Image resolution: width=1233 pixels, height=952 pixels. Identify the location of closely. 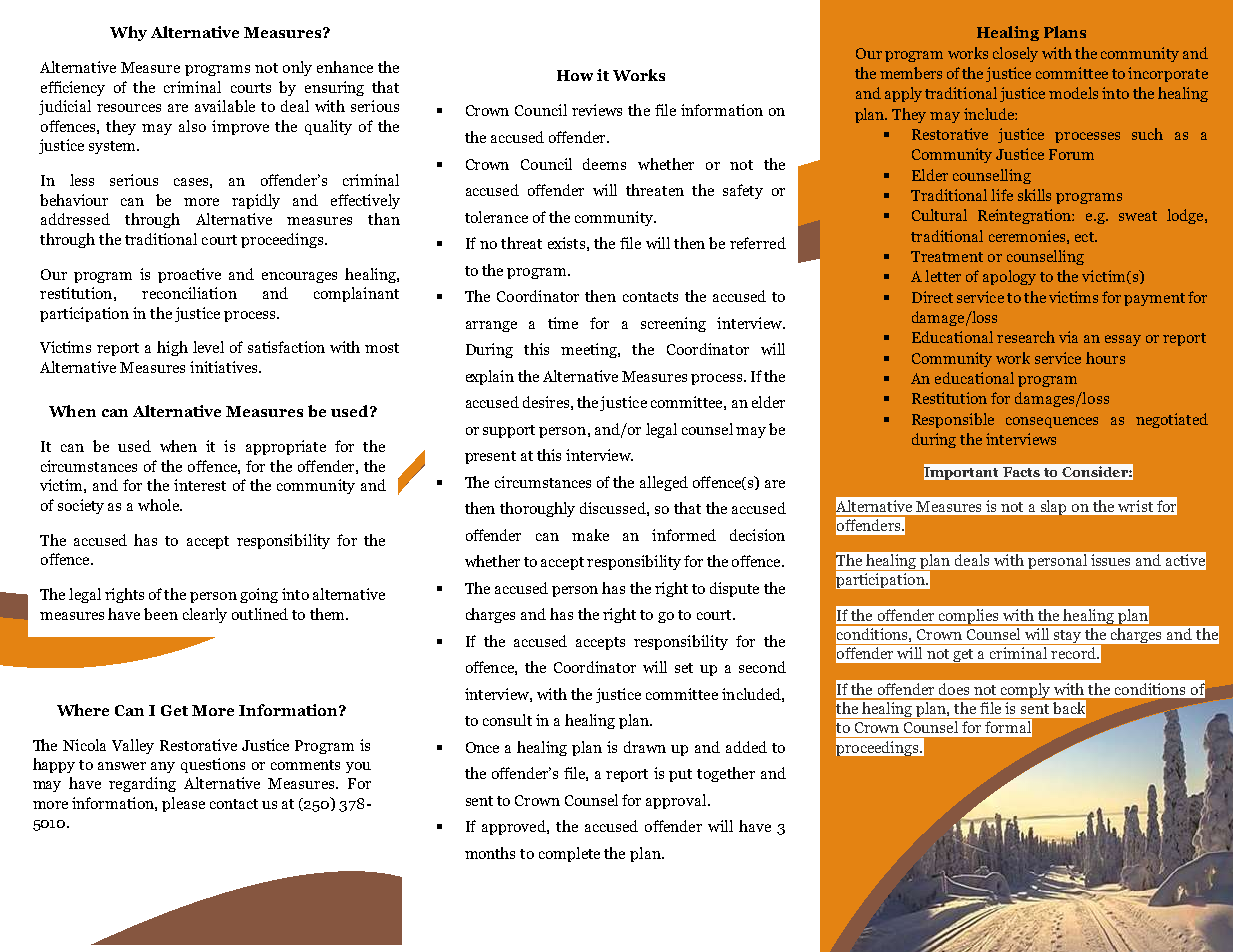
(1015, 54).
